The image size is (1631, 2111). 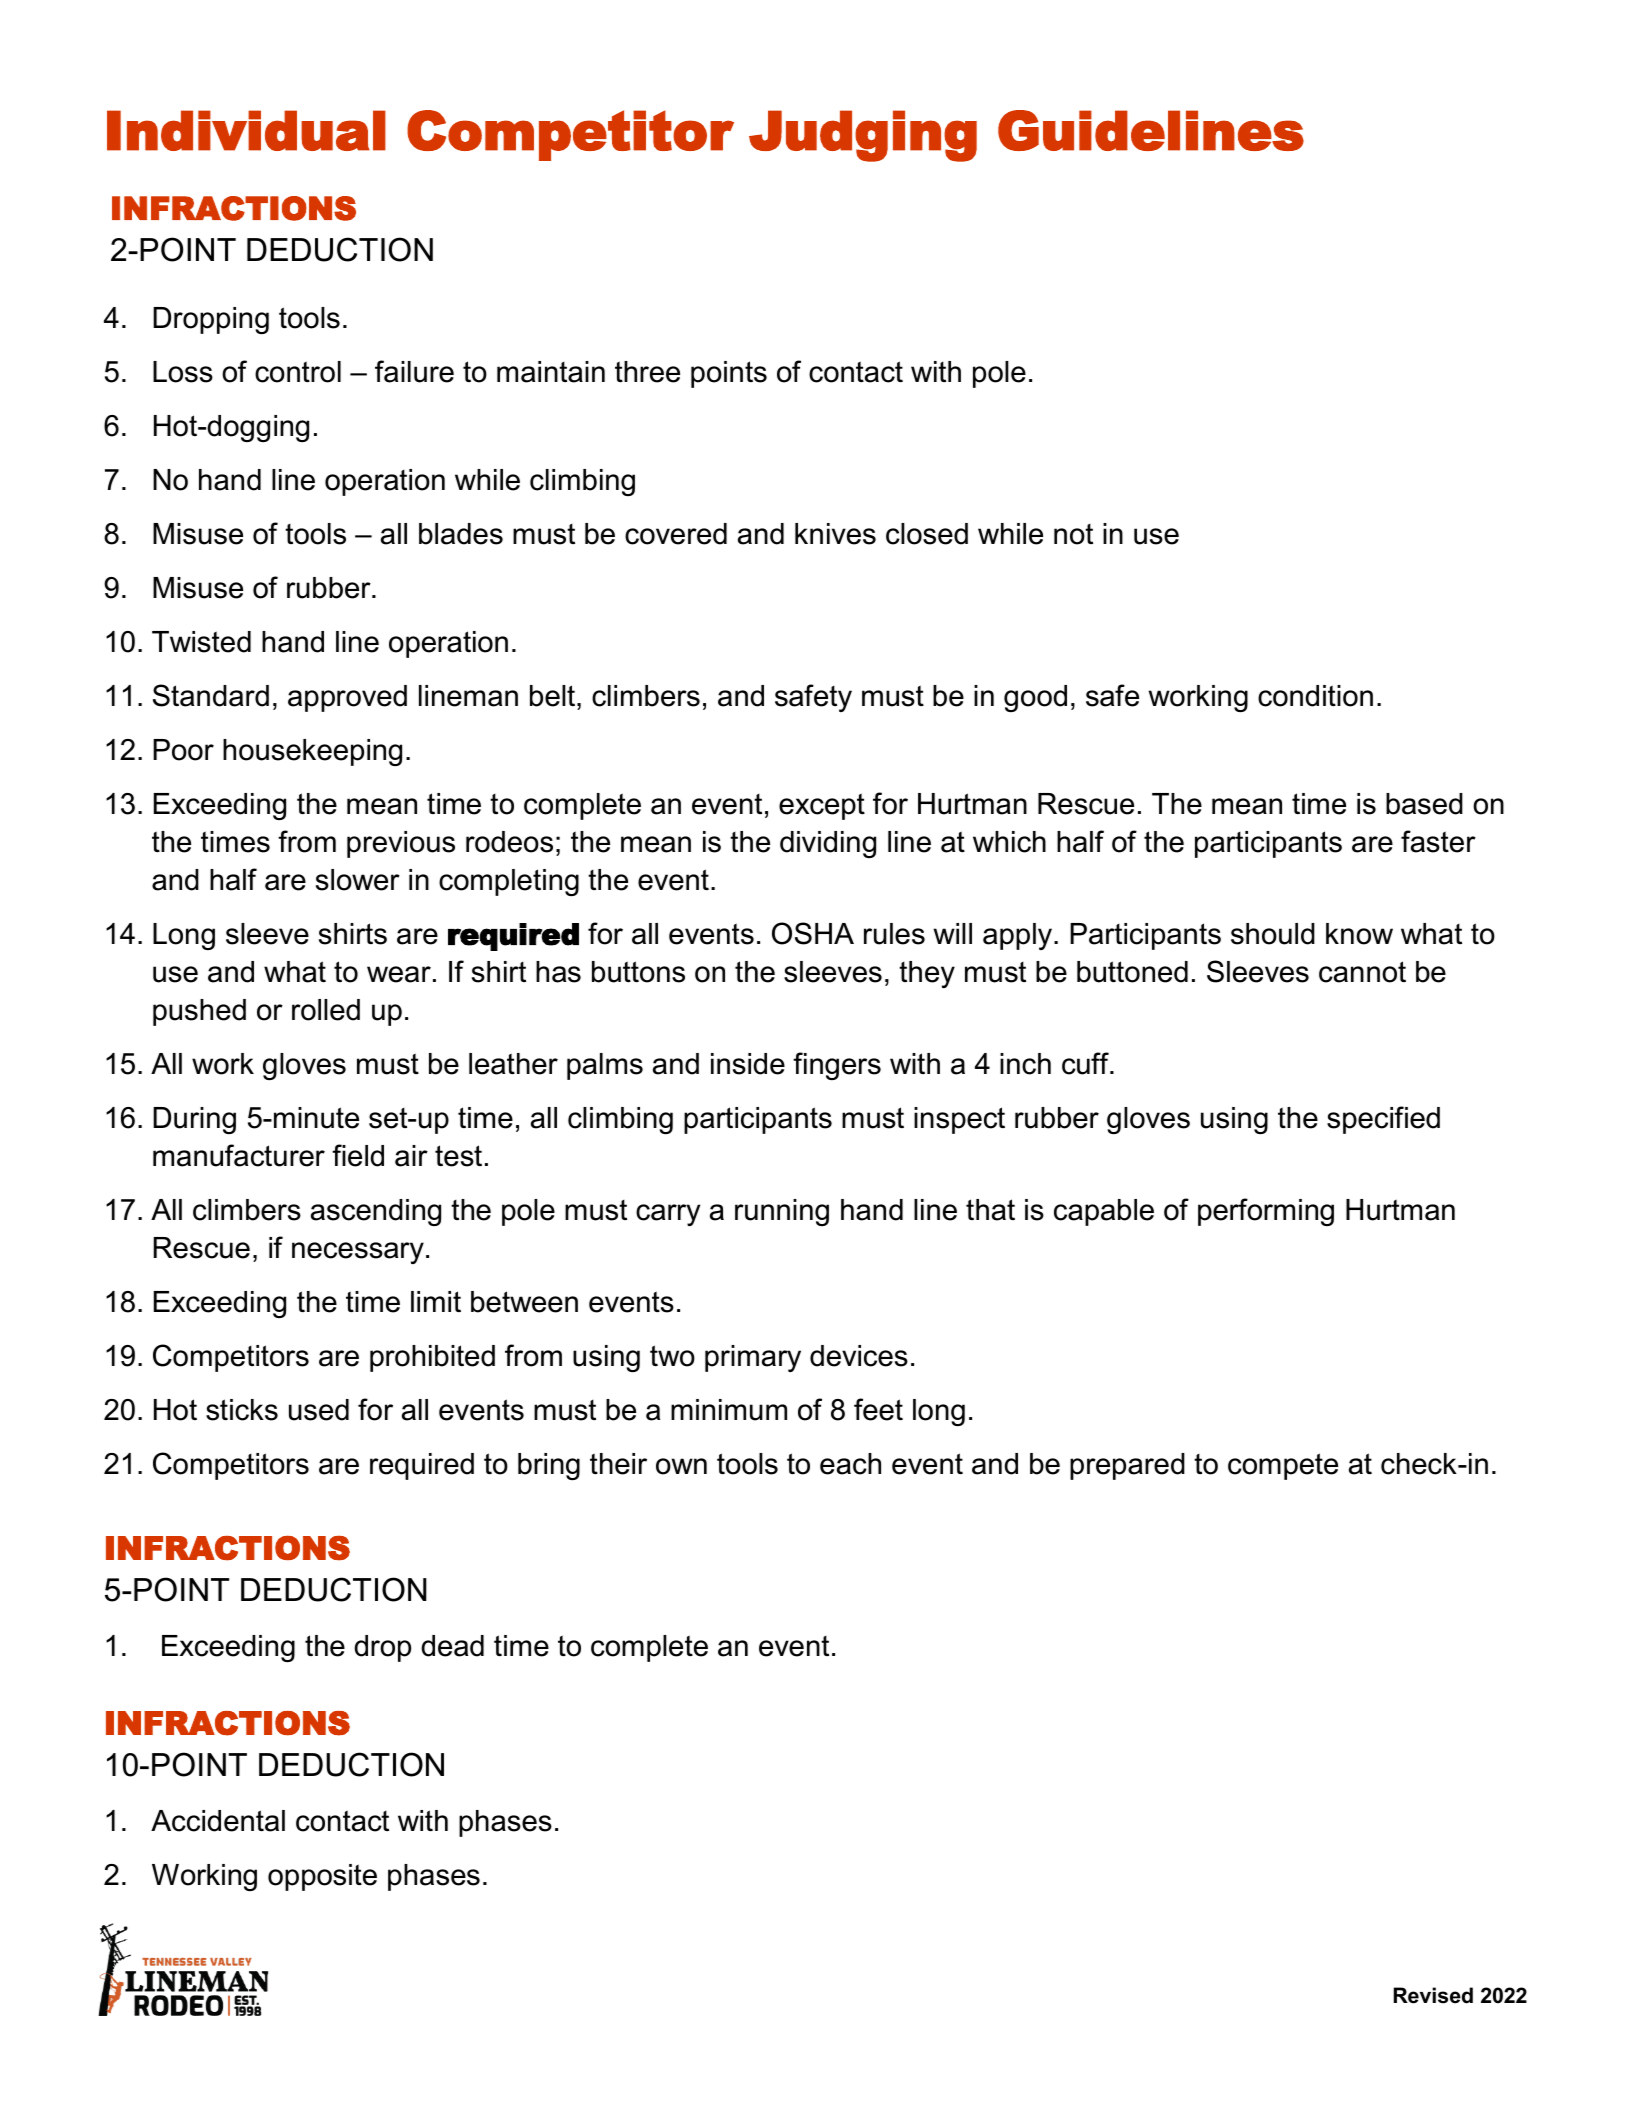 What do you see at coordinates (312, 752) in the document?
I see `housekeeping` at bounding box center [312, 752].
